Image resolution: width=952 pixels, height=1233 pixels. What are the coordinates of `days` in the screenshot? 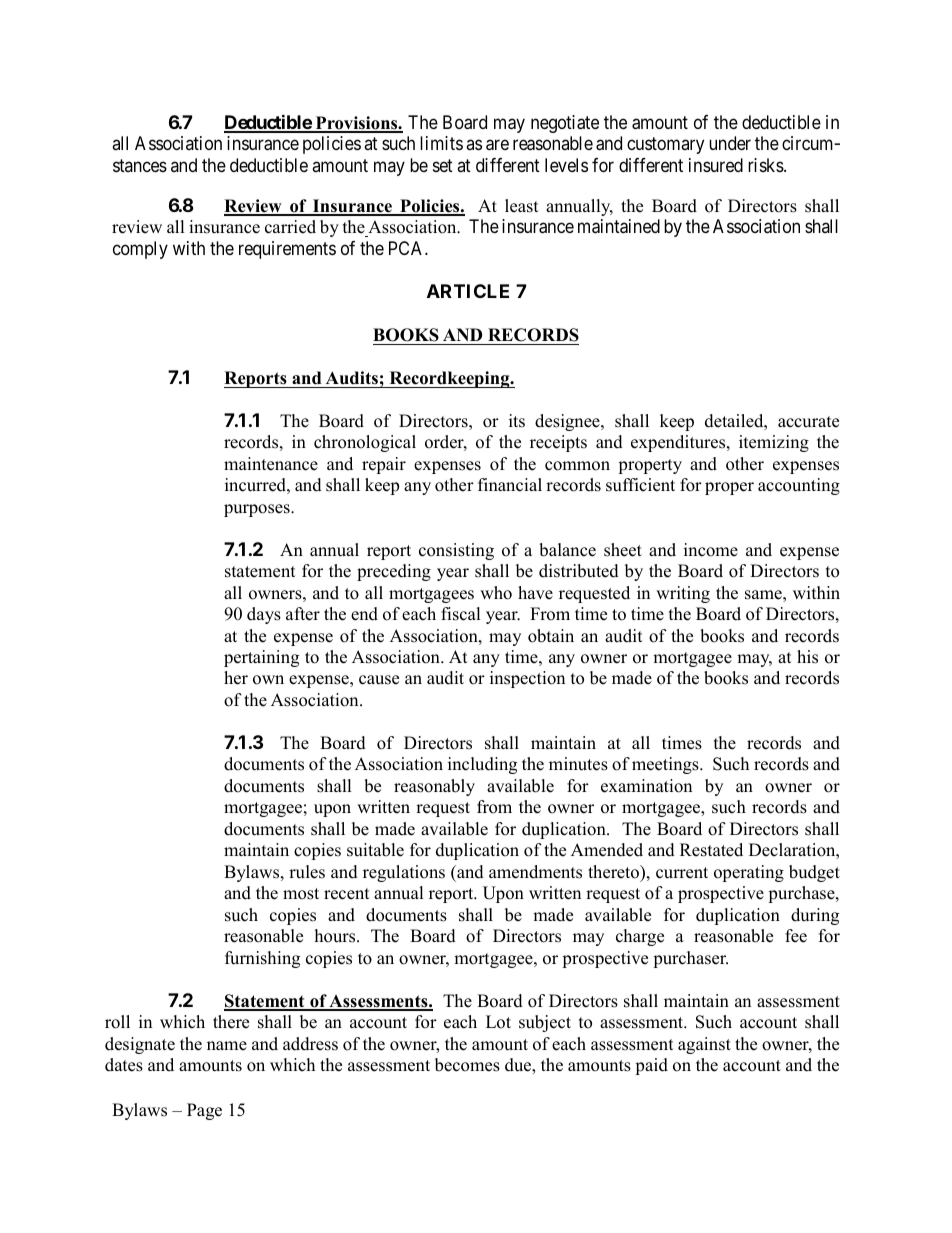 It's located at (264, 615).
